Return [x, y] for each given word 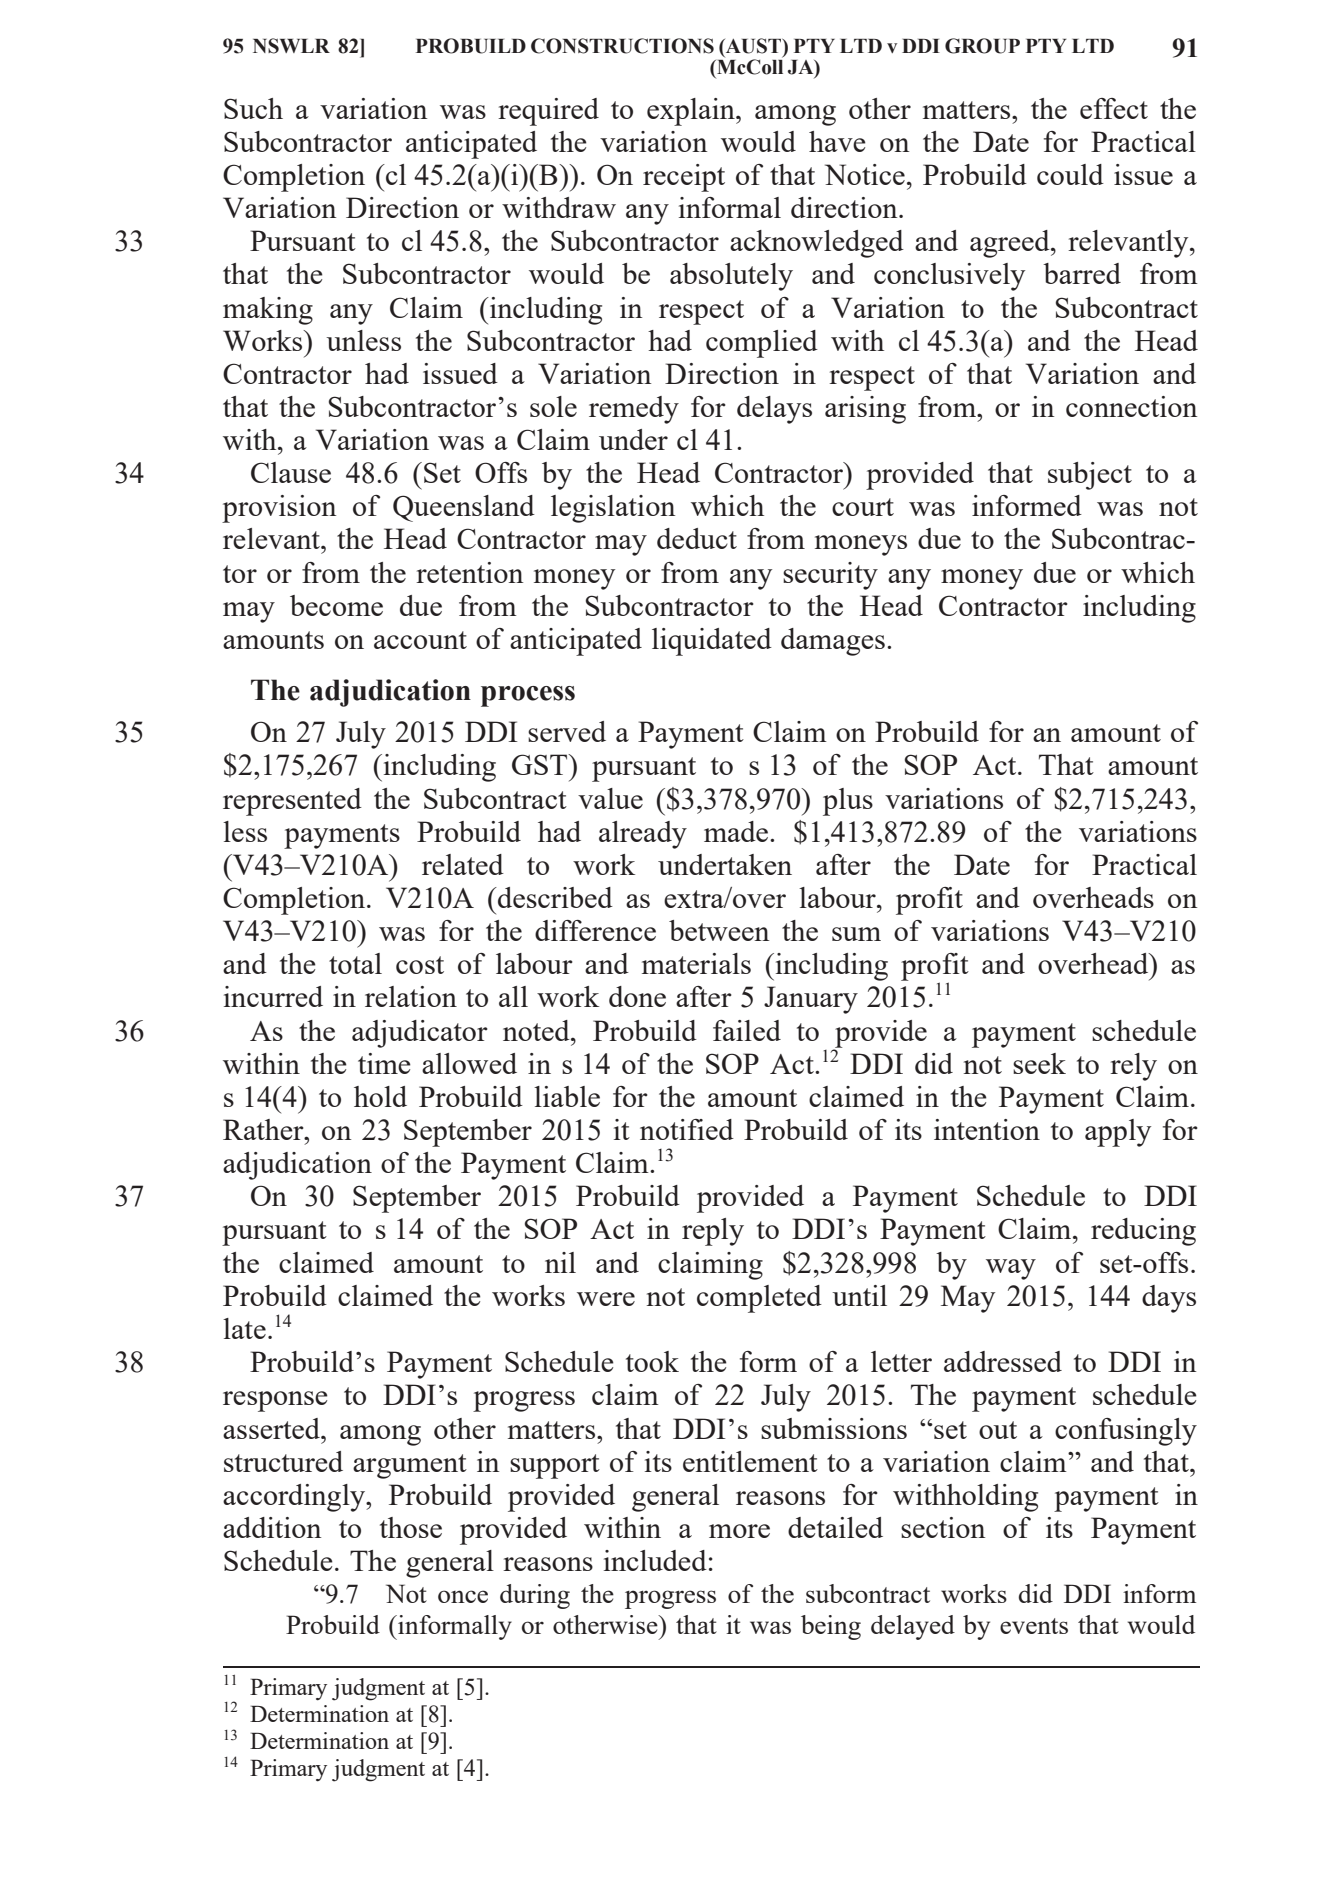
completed [759, 1299]
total [355, 963]
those [411, 1527]
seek [1039, 1063]
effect [1114, 108]
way [1011, 1269]
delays [774, 410]
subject [1090, 476]
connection [1131, 406]
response [275, 1401]
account [420, 640]
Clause [291, 472]
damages [833, 642]
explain [692, 112]
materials [696, 963]
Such [253, 108]
